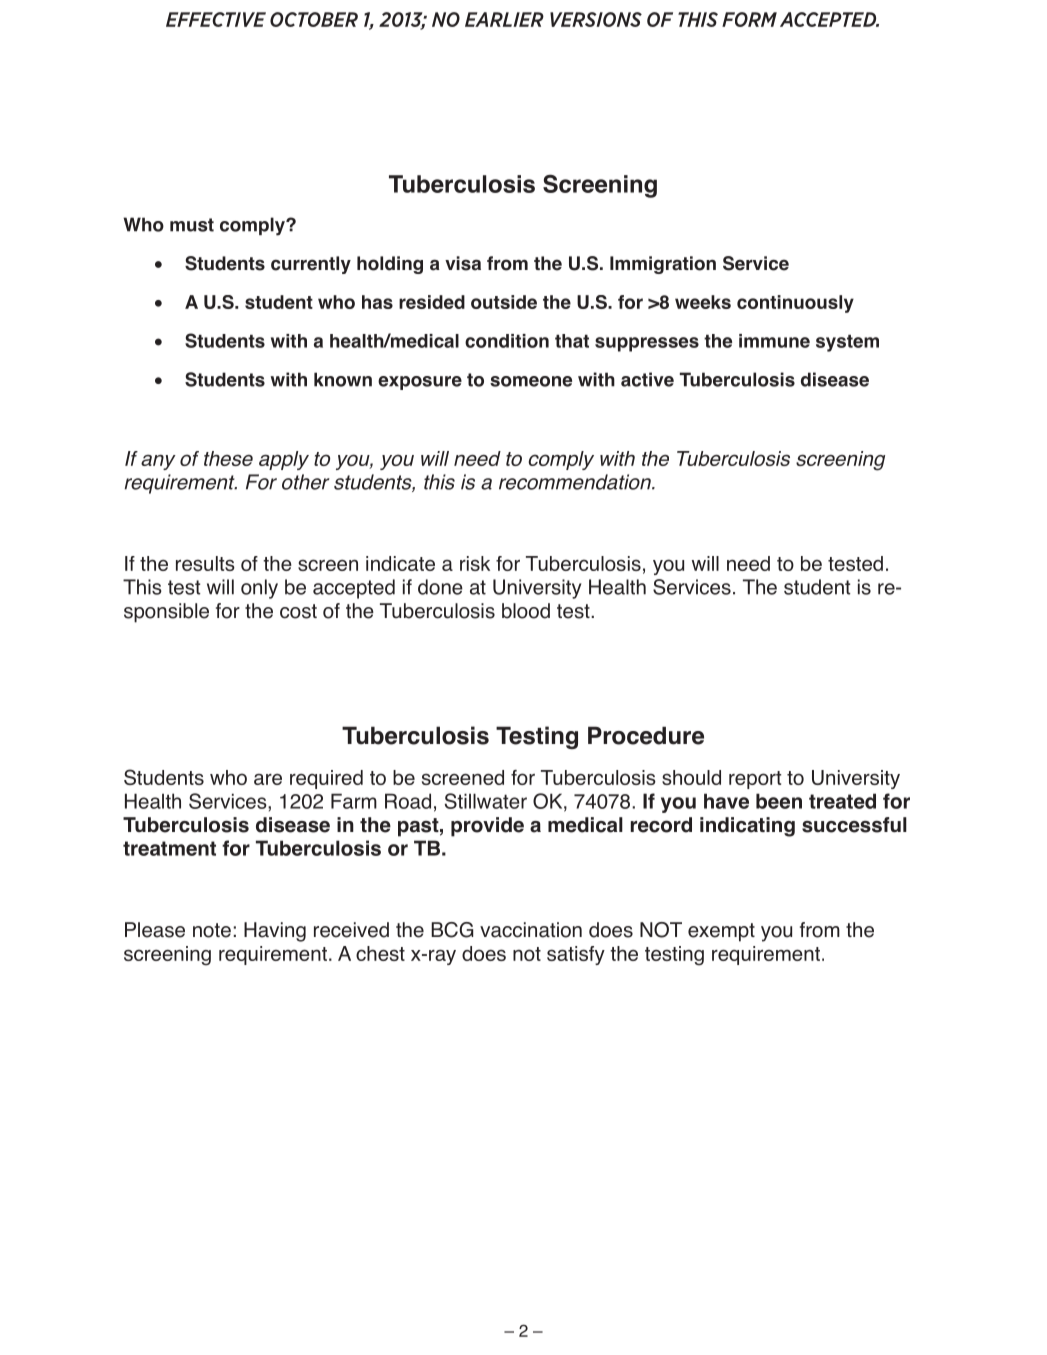 Image resolution: width=1047 pixels, height=1355 pixels. What do you see at coordinates (268, 779) in the image?
I see `are` at bounding box center [268, 779].
